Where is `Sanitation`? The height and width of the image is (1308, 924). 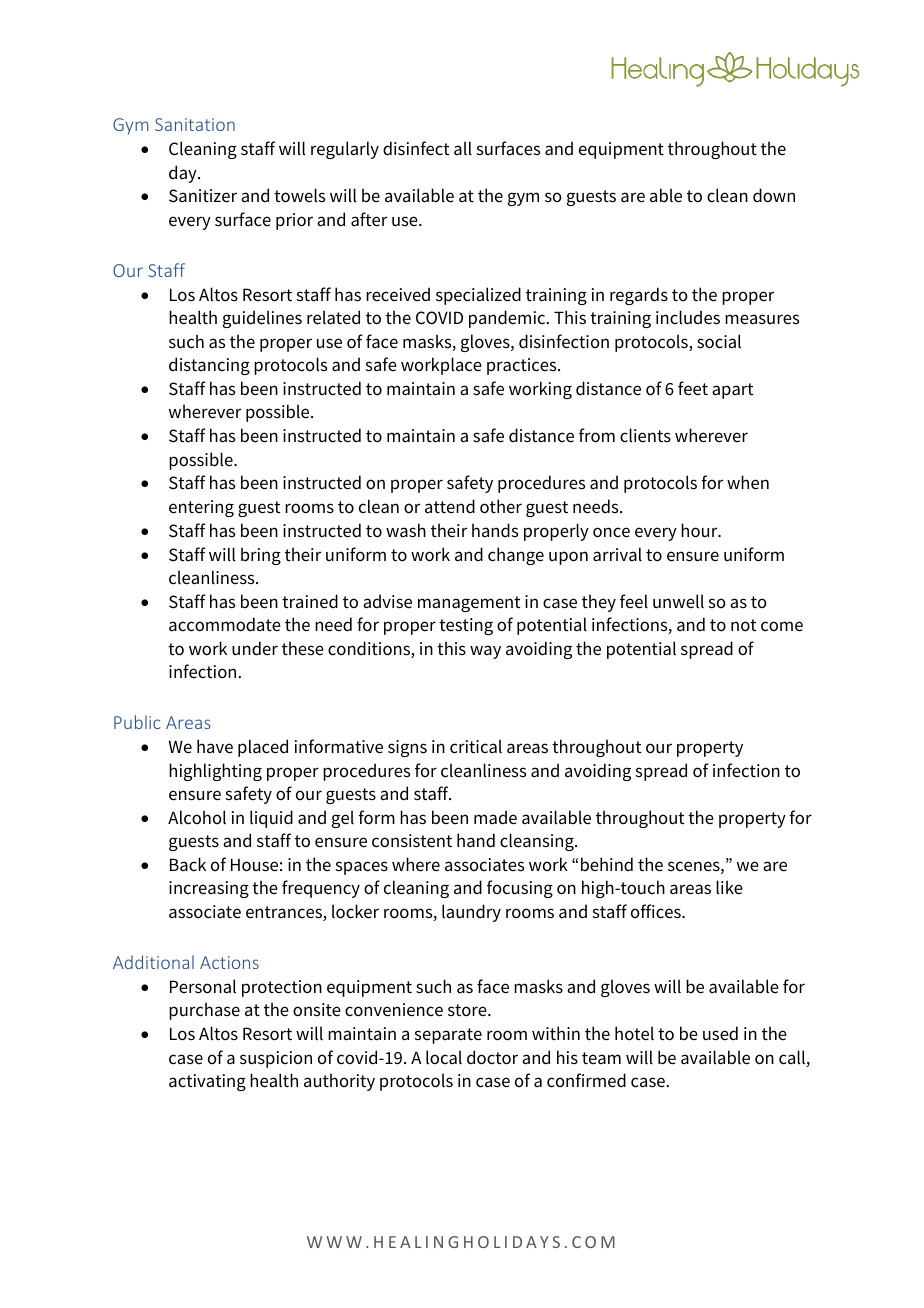 Sanitation is located at coordinates (195, 124).
